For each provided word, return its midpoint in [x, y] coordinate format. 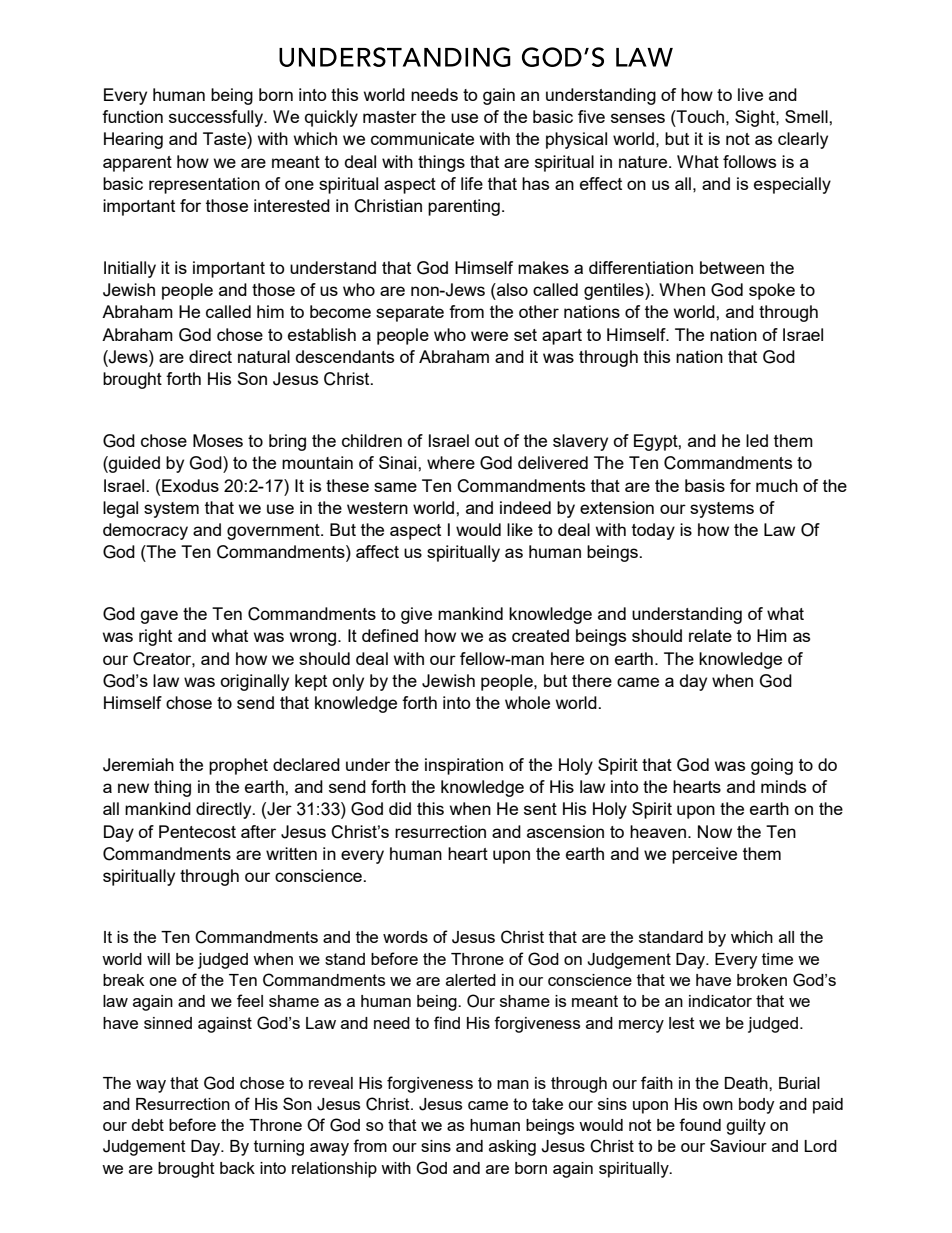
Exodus [190, 485]
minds [783, 786]
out [487, 441]
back [237, 1168]
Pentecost [197, 831]
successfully [217, 118]
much [777, 485]
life [472, 183]
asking [512, 1148]
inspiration [464, 766]
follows [749, 161]
